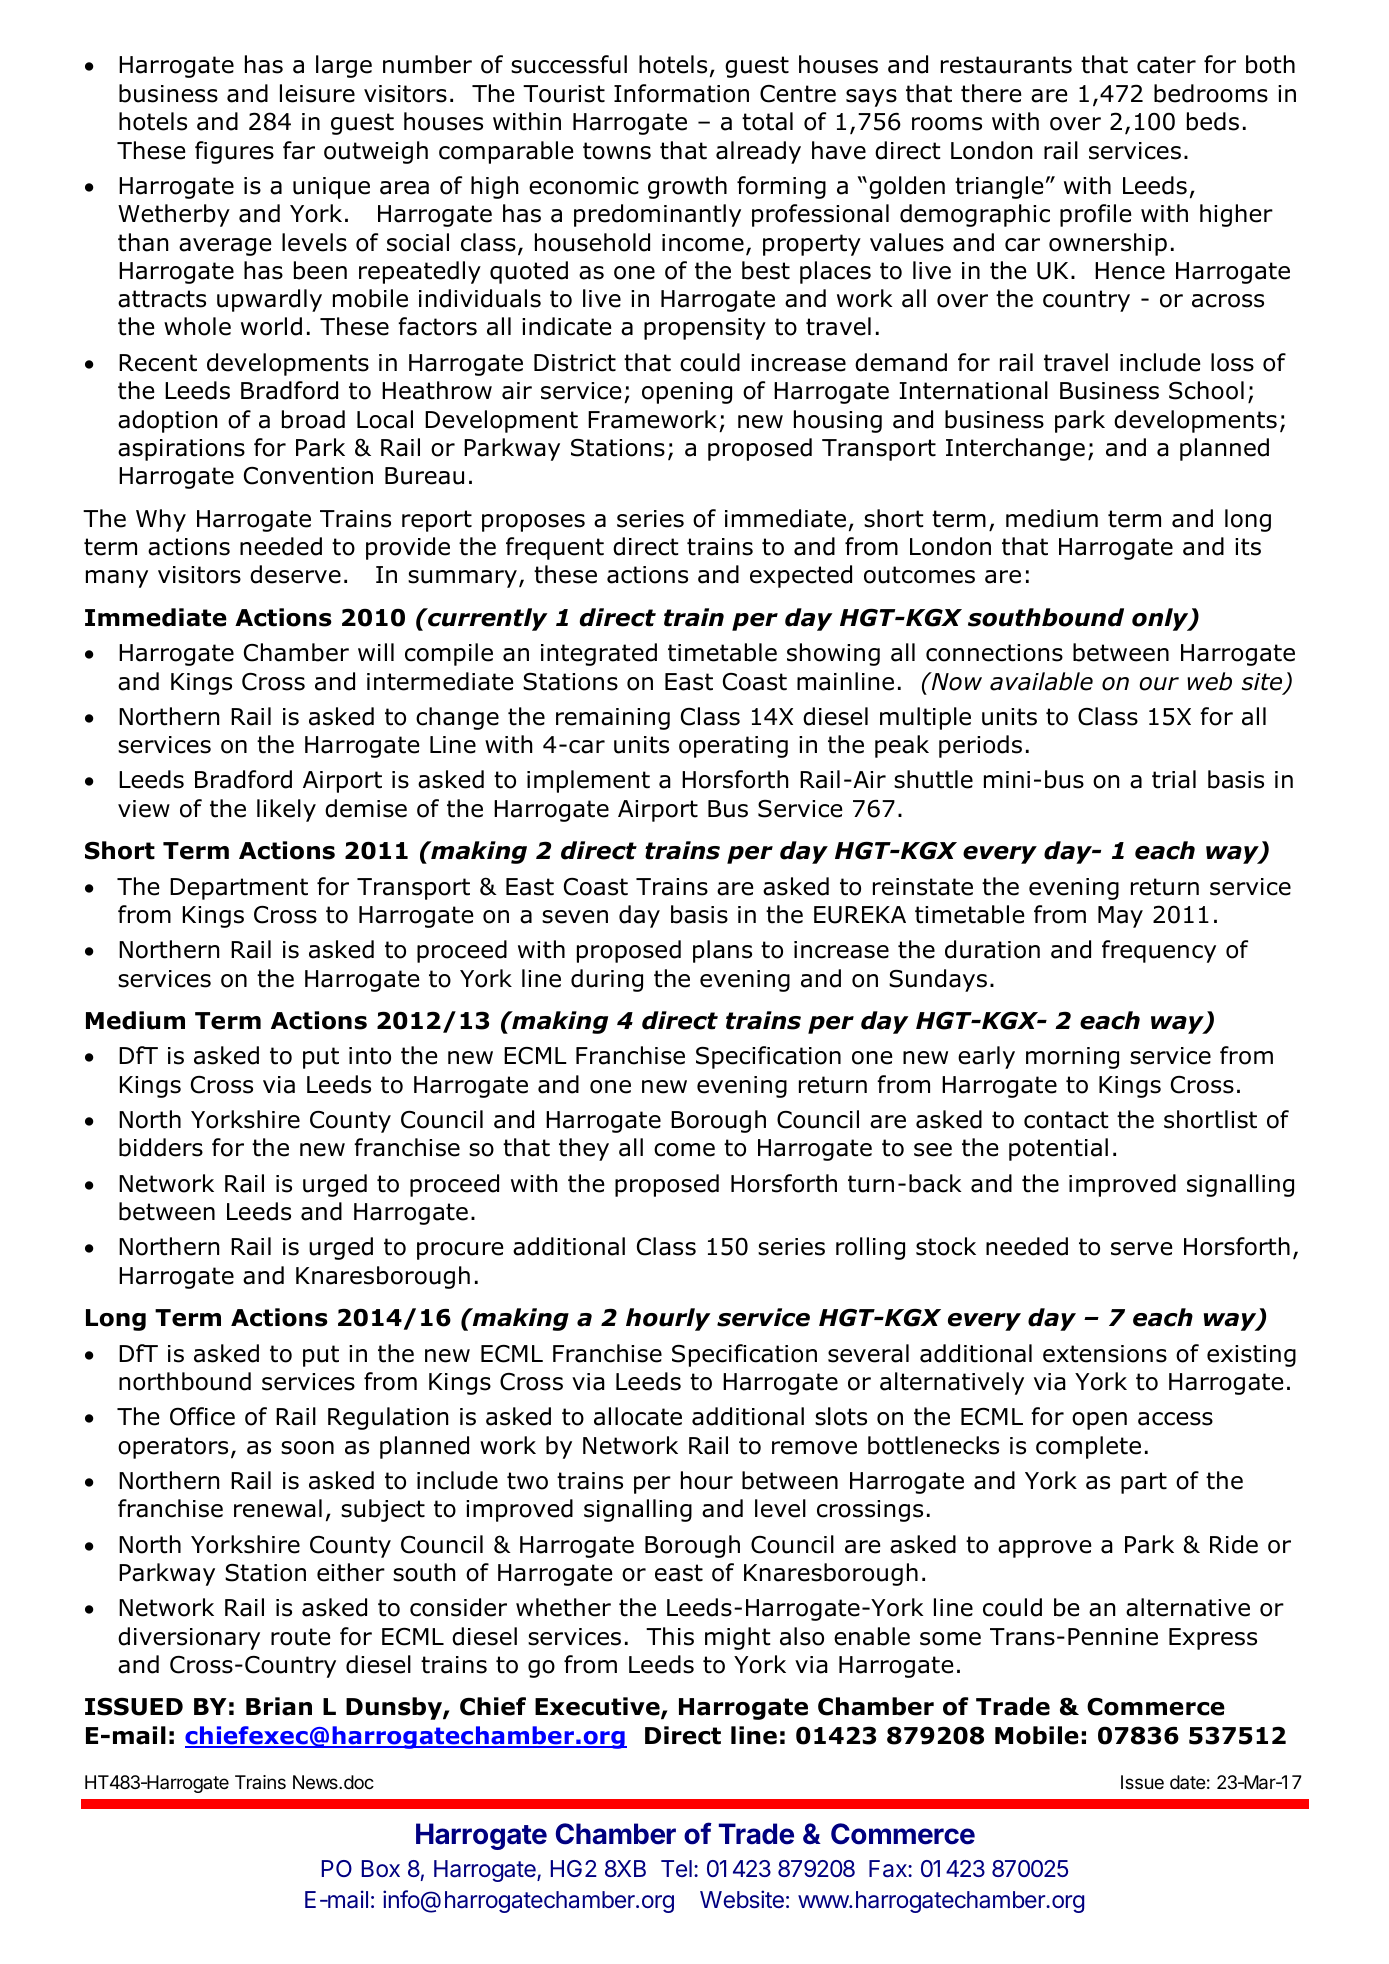  I want to click on plans, so click(722, 951).
